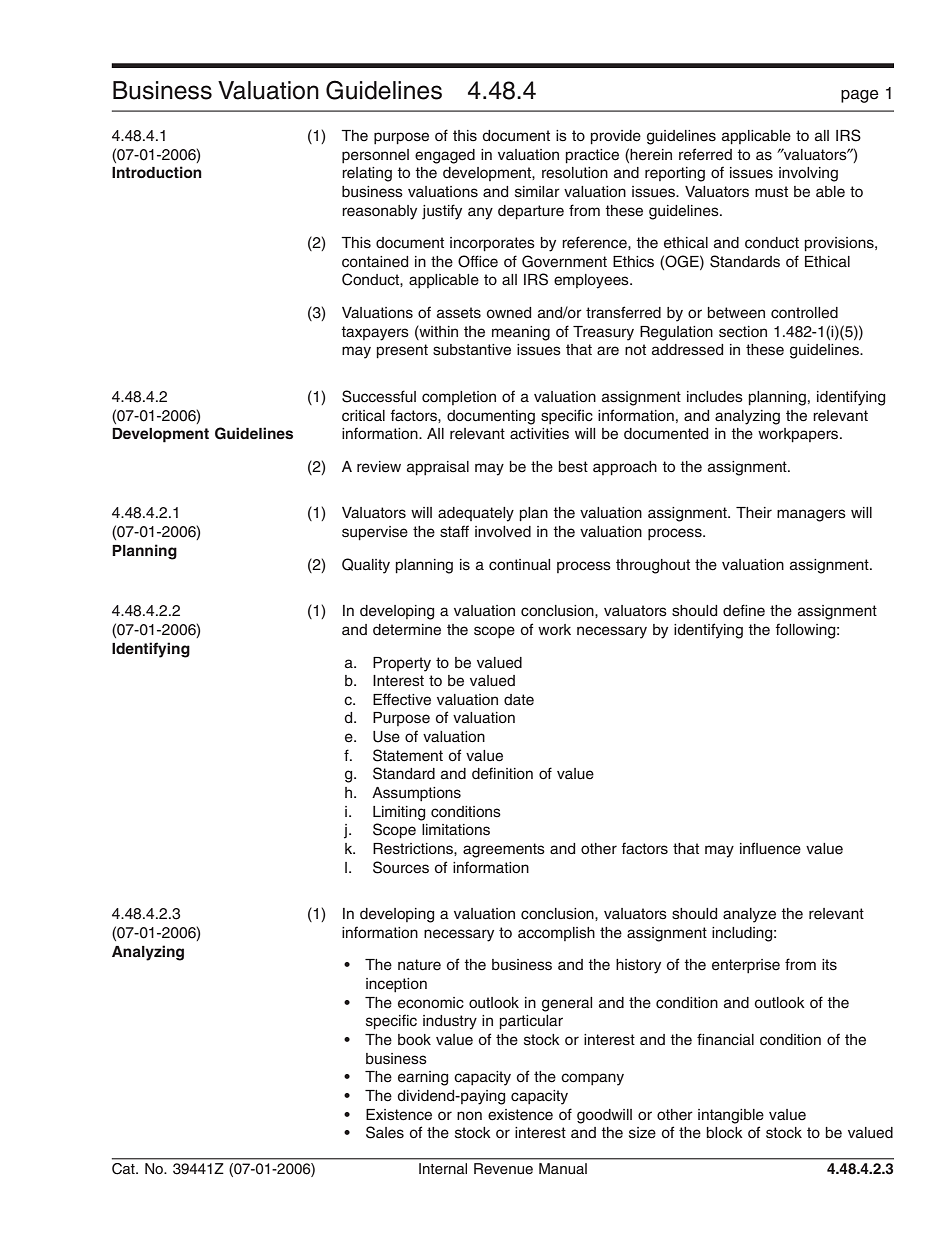  Describe the element at coordinates (385, 1132) in the screenshot. I see `Sales` at that location.
